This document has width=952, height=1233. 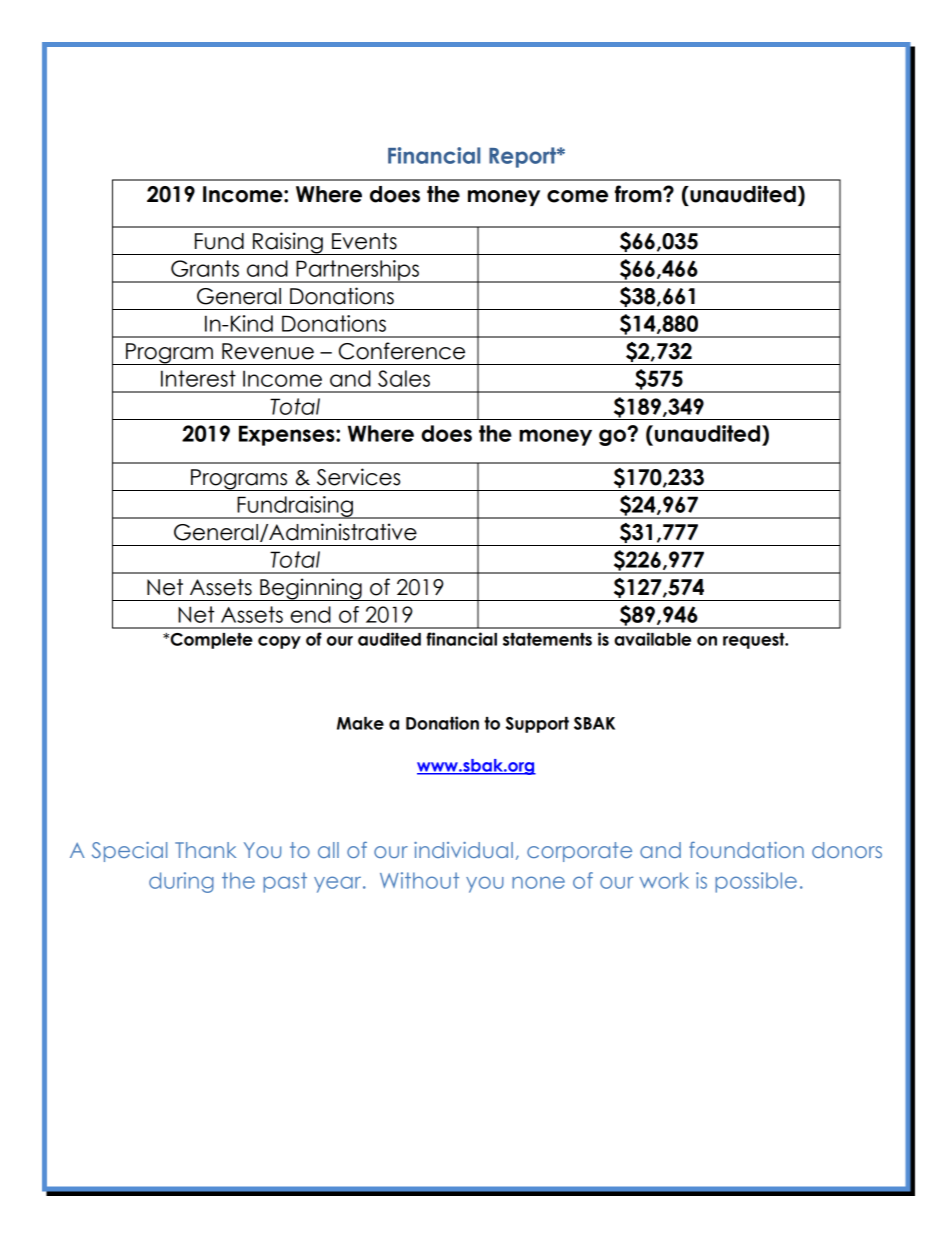 What do you see at coordinates (210, 641) in the document?
I see `Complete` at bounding box center [210, 641].
